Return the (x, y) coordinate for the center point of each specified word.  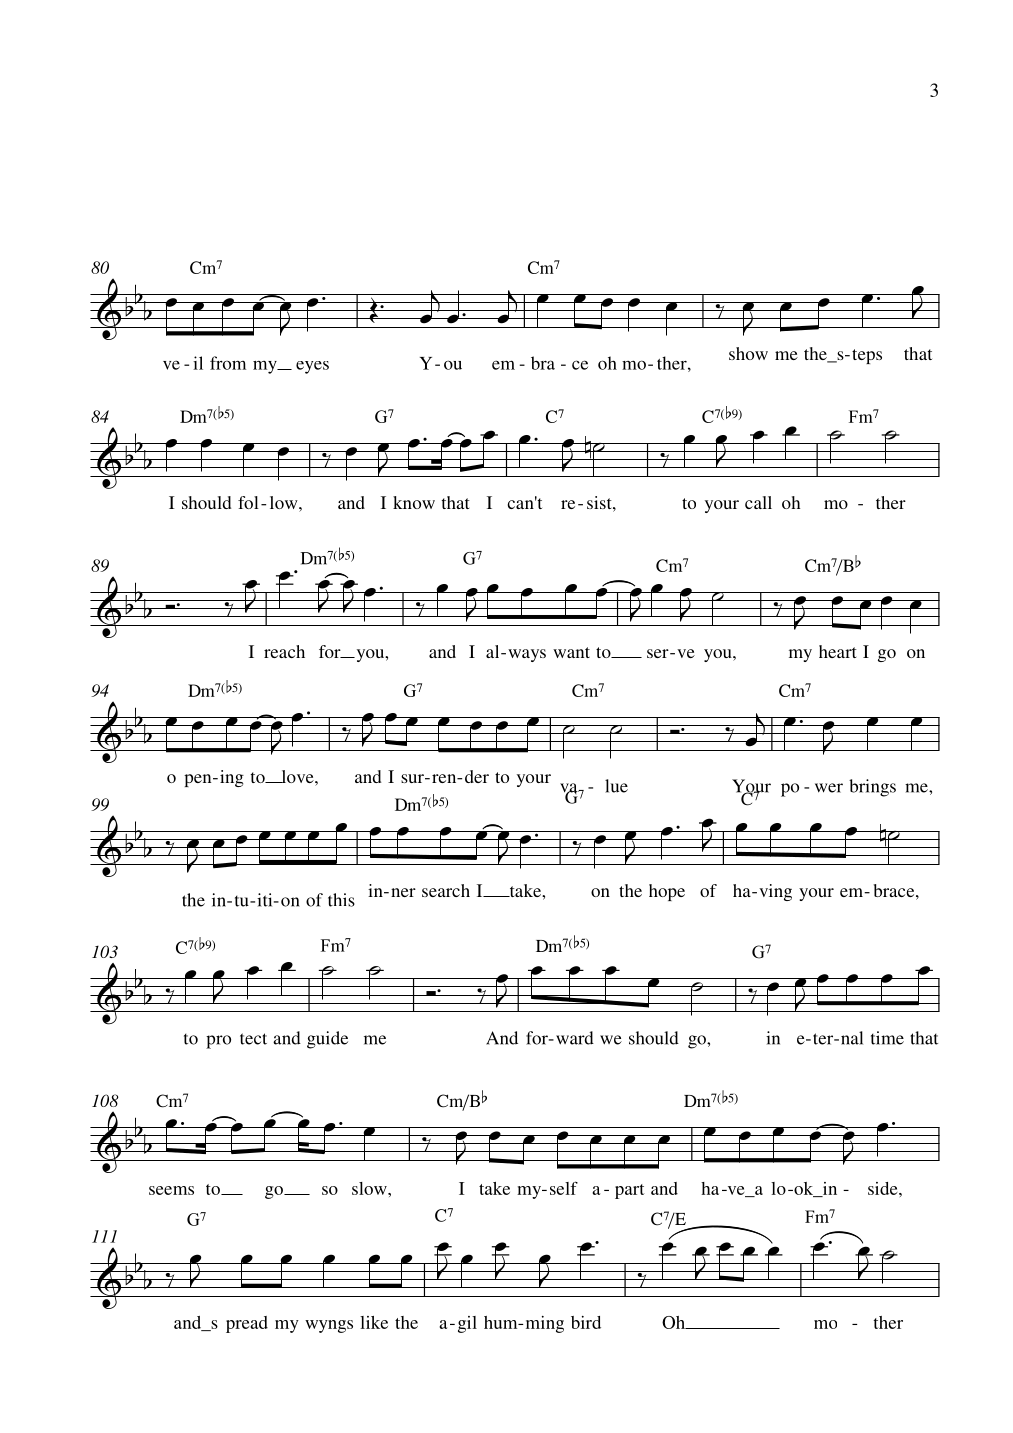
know (414, 502)
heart (838, 651)
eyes (312, 367)
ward (575, 1038)
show (748, 353)
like (374, 1322)
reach (284, 651)
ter (824, 1039)
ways (527, 655)
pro (218, 1042)
